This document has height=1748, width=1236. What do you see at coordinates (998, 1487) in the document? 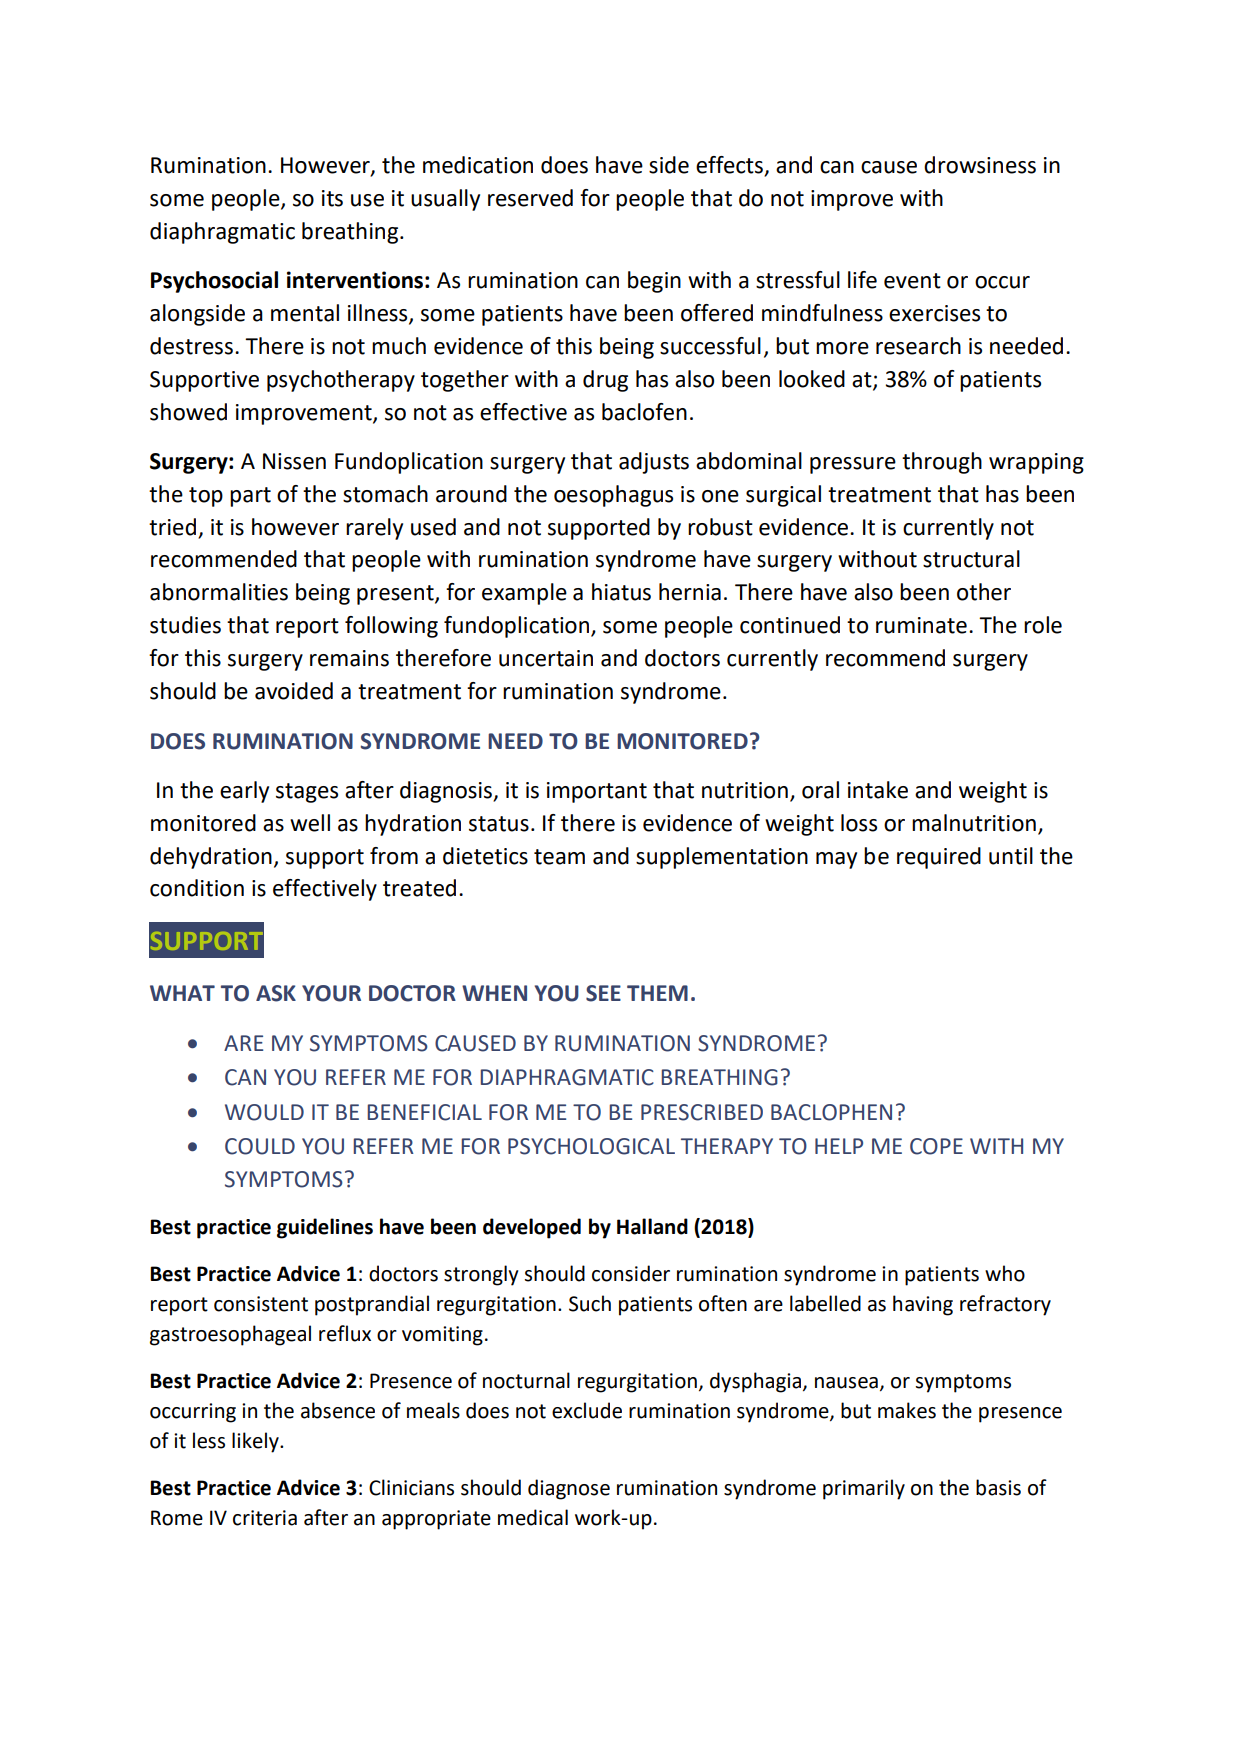
I see `basis` at bounding box center [998, 1487].
